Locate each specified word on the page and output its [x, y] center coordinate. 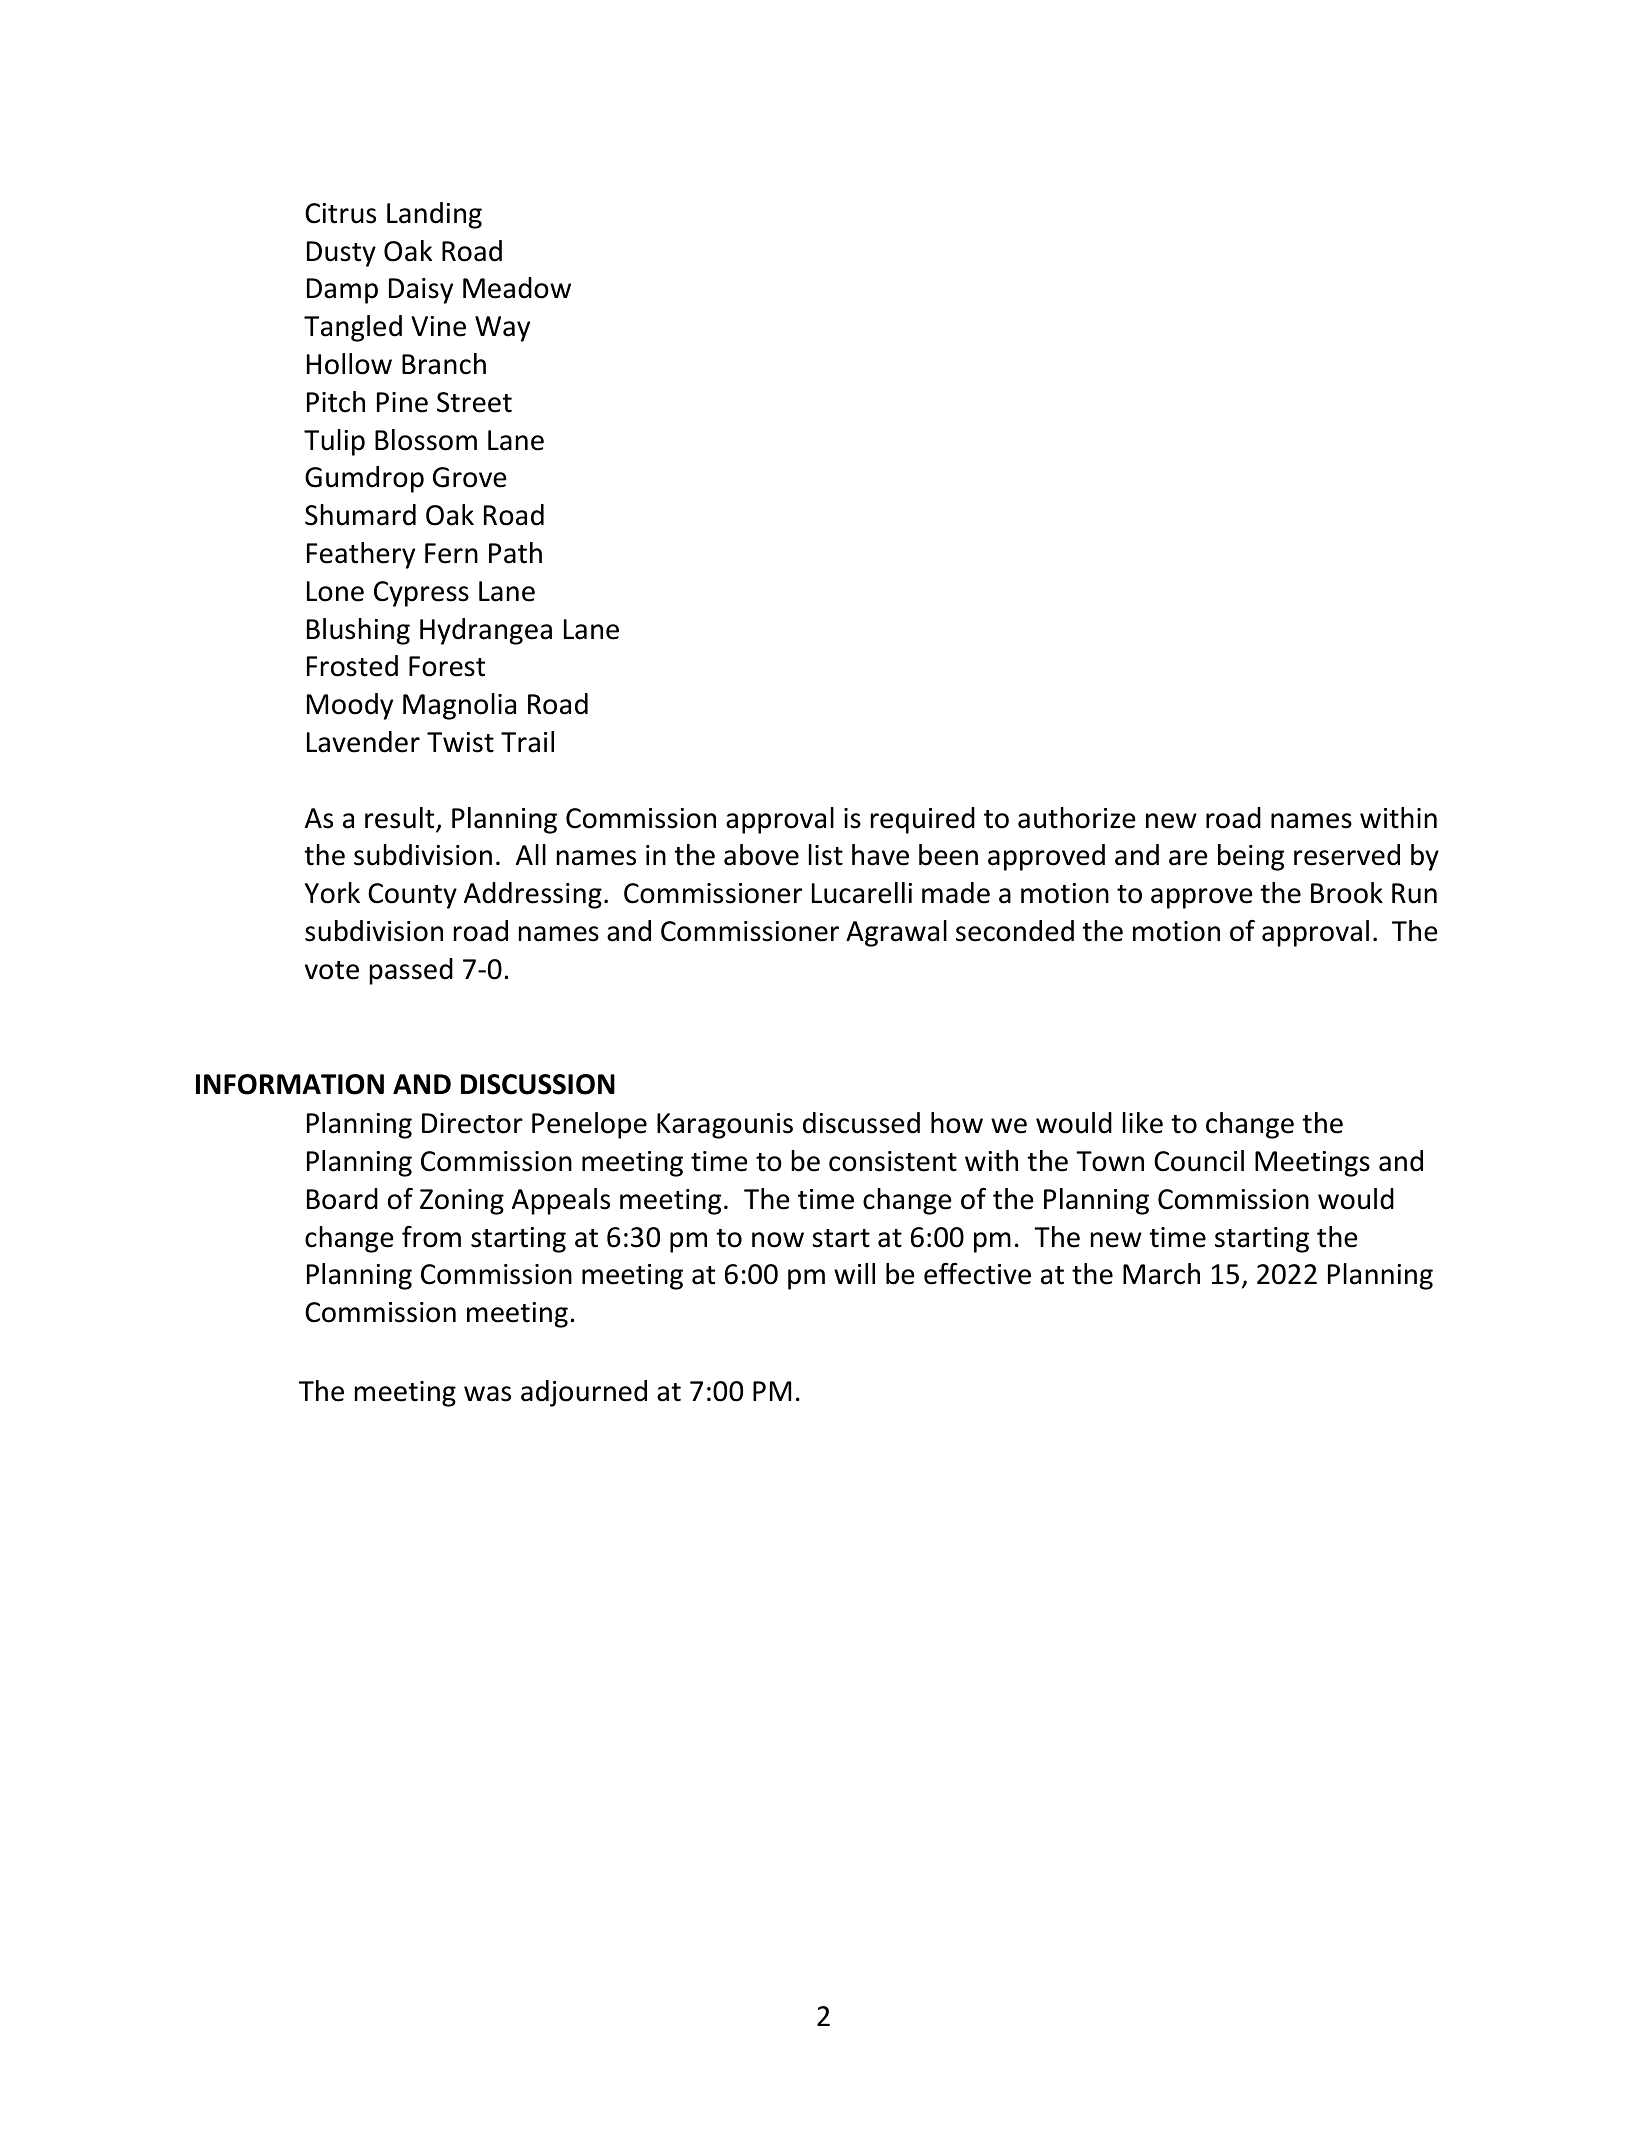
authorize [1076, 818]
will [854, 1273]
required [923, 820]
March [1161, 1274]
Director [472, 1123]
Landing [434, 215]
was [487, 1394]
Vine [438, 326]
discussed [861, 1123]
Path [515, 553]
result [401, 819]
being [1251, 857]
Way [502, 329]
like [1143, 1123]
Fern [451, 553]
